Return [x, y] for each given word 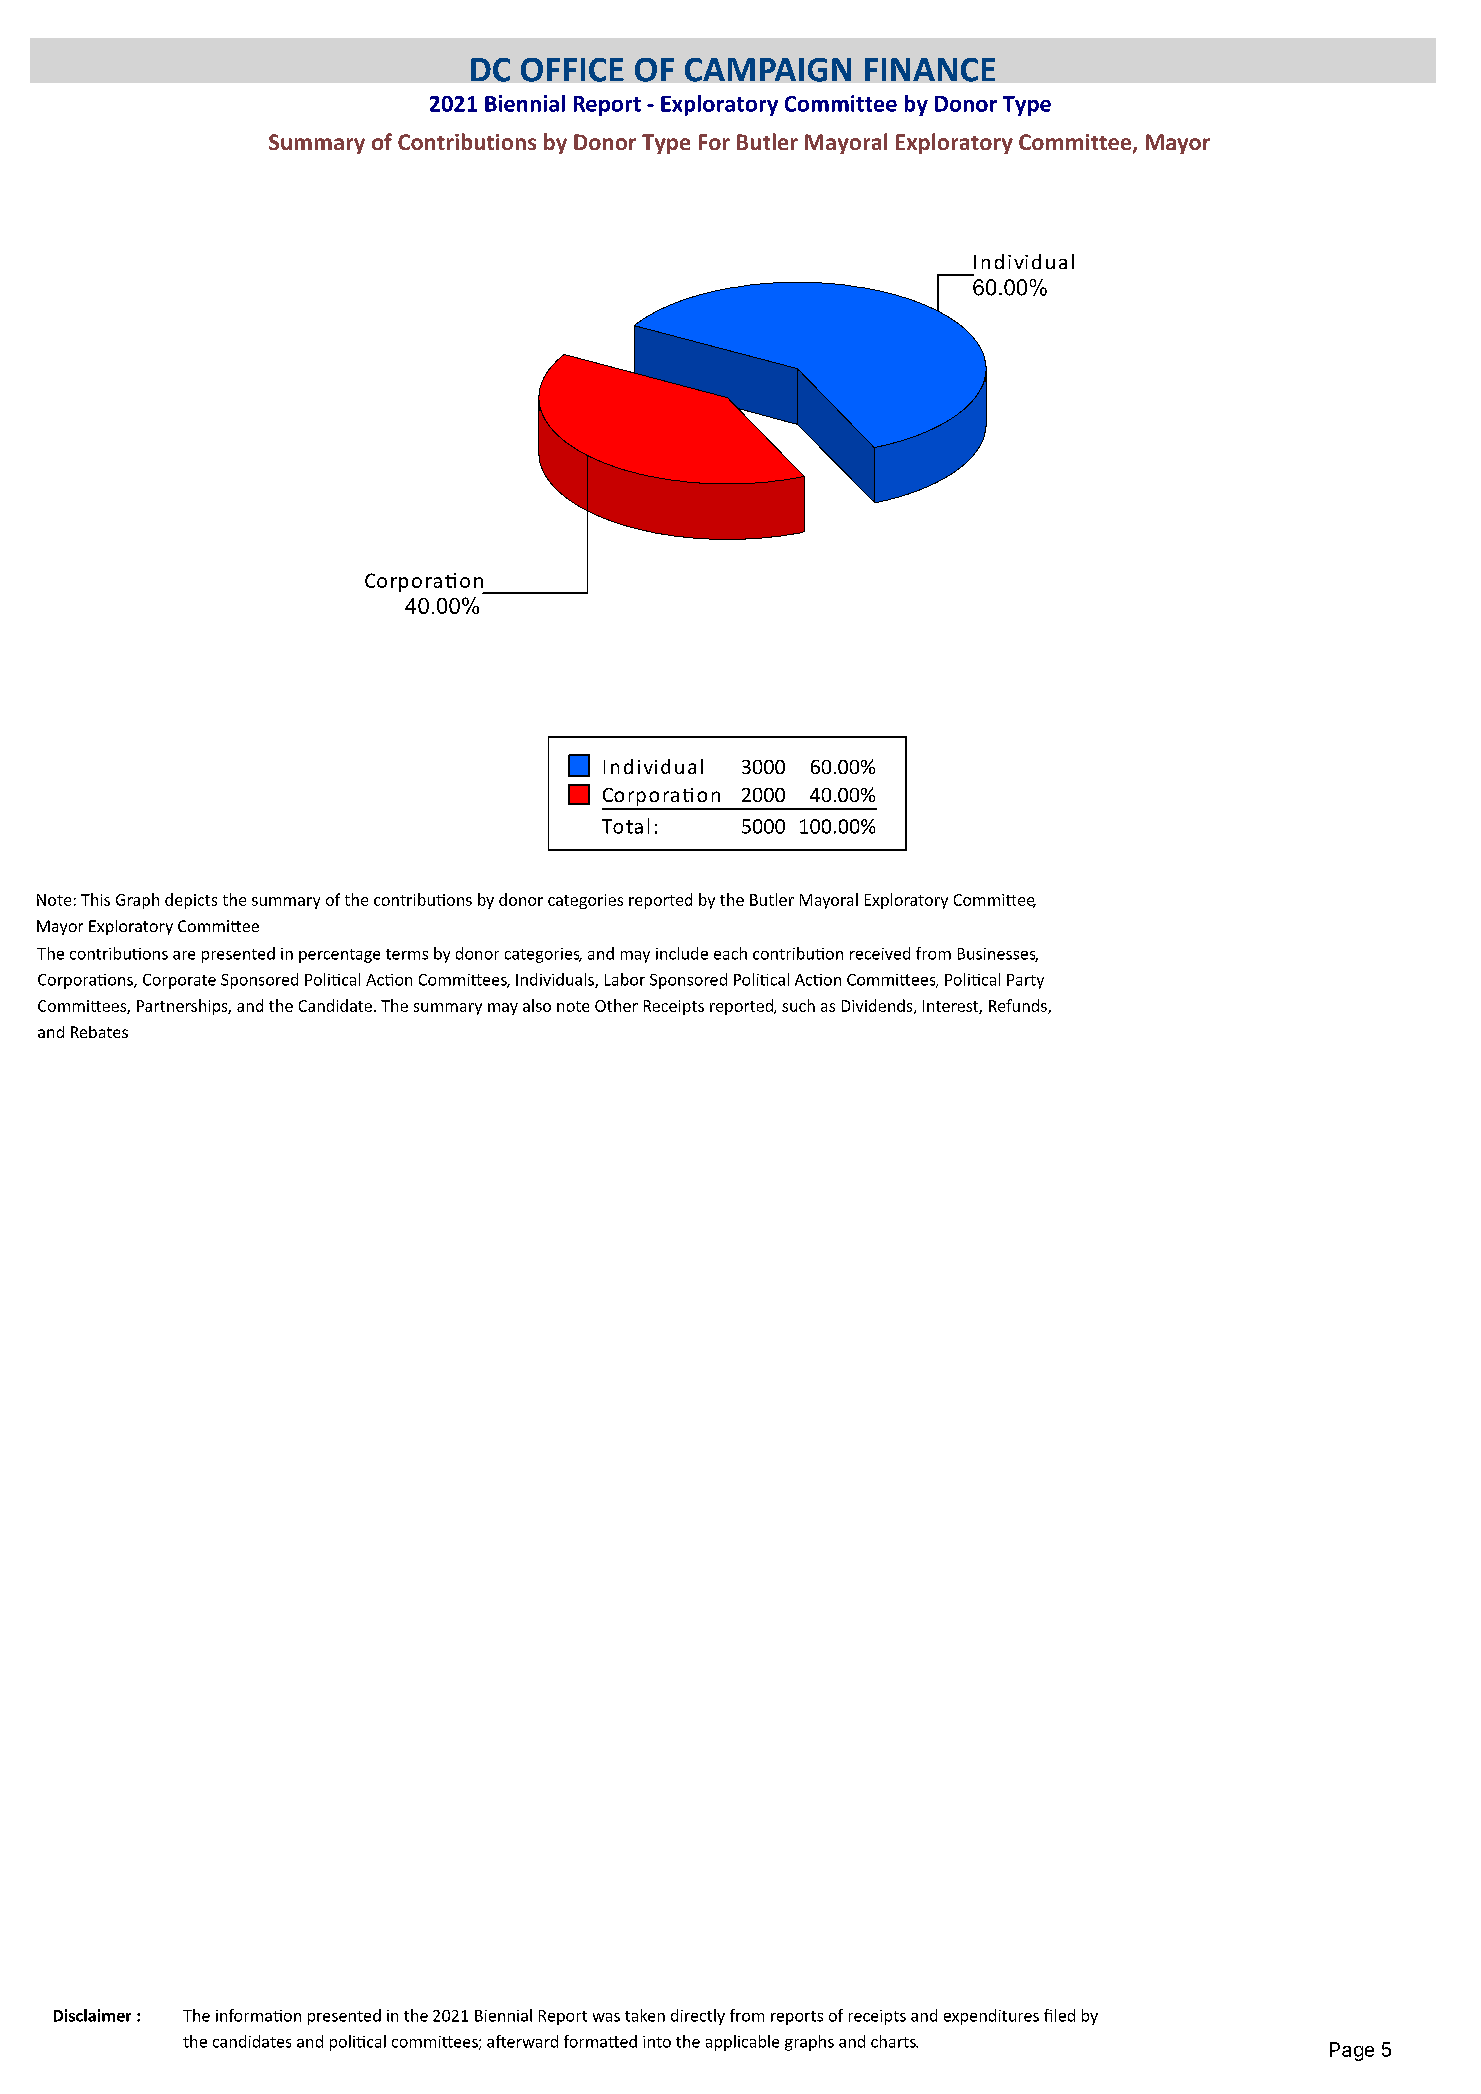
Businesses [998, 955]
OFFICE [572, 70]
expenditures [991, 2017]
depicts [191, 901]
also [537, 1005]
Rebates [99, 1032]
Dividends [878, 1006]
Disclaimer [92, 2015]
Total [625, 826]
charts [894, 2041]
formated [600, 2041]
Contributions [467, 141]
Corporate [179, 981]
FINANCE [930, 70]
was [606, 2017]
